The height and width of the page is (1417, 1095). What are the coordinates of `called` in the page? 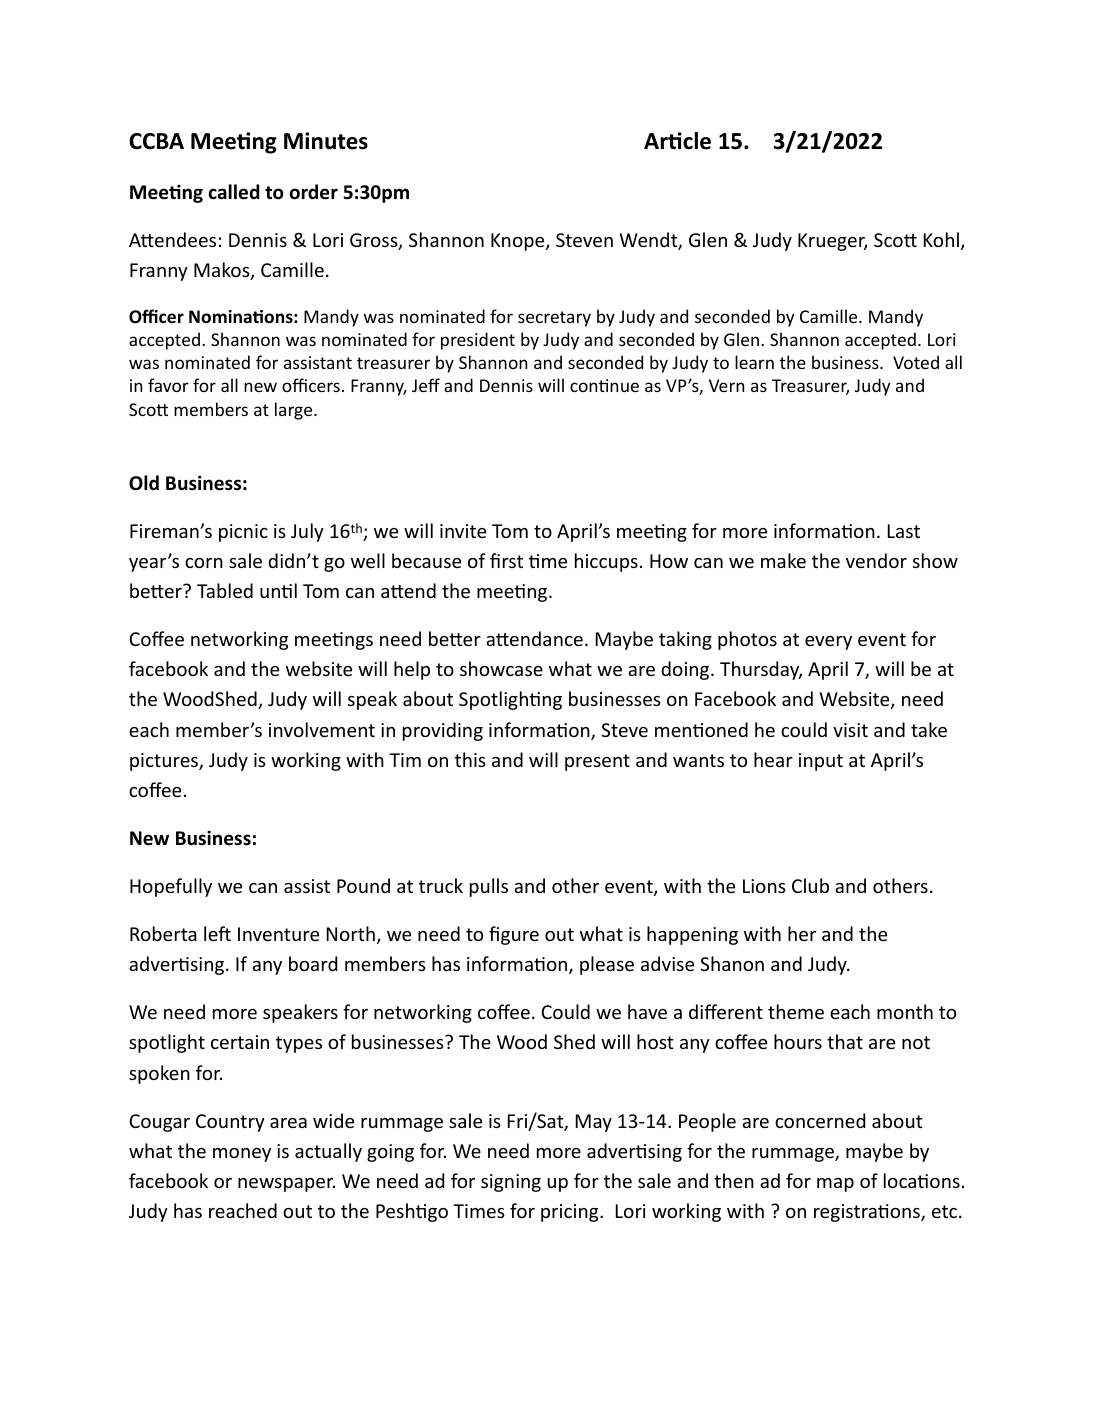 It's located at (233, 192).
